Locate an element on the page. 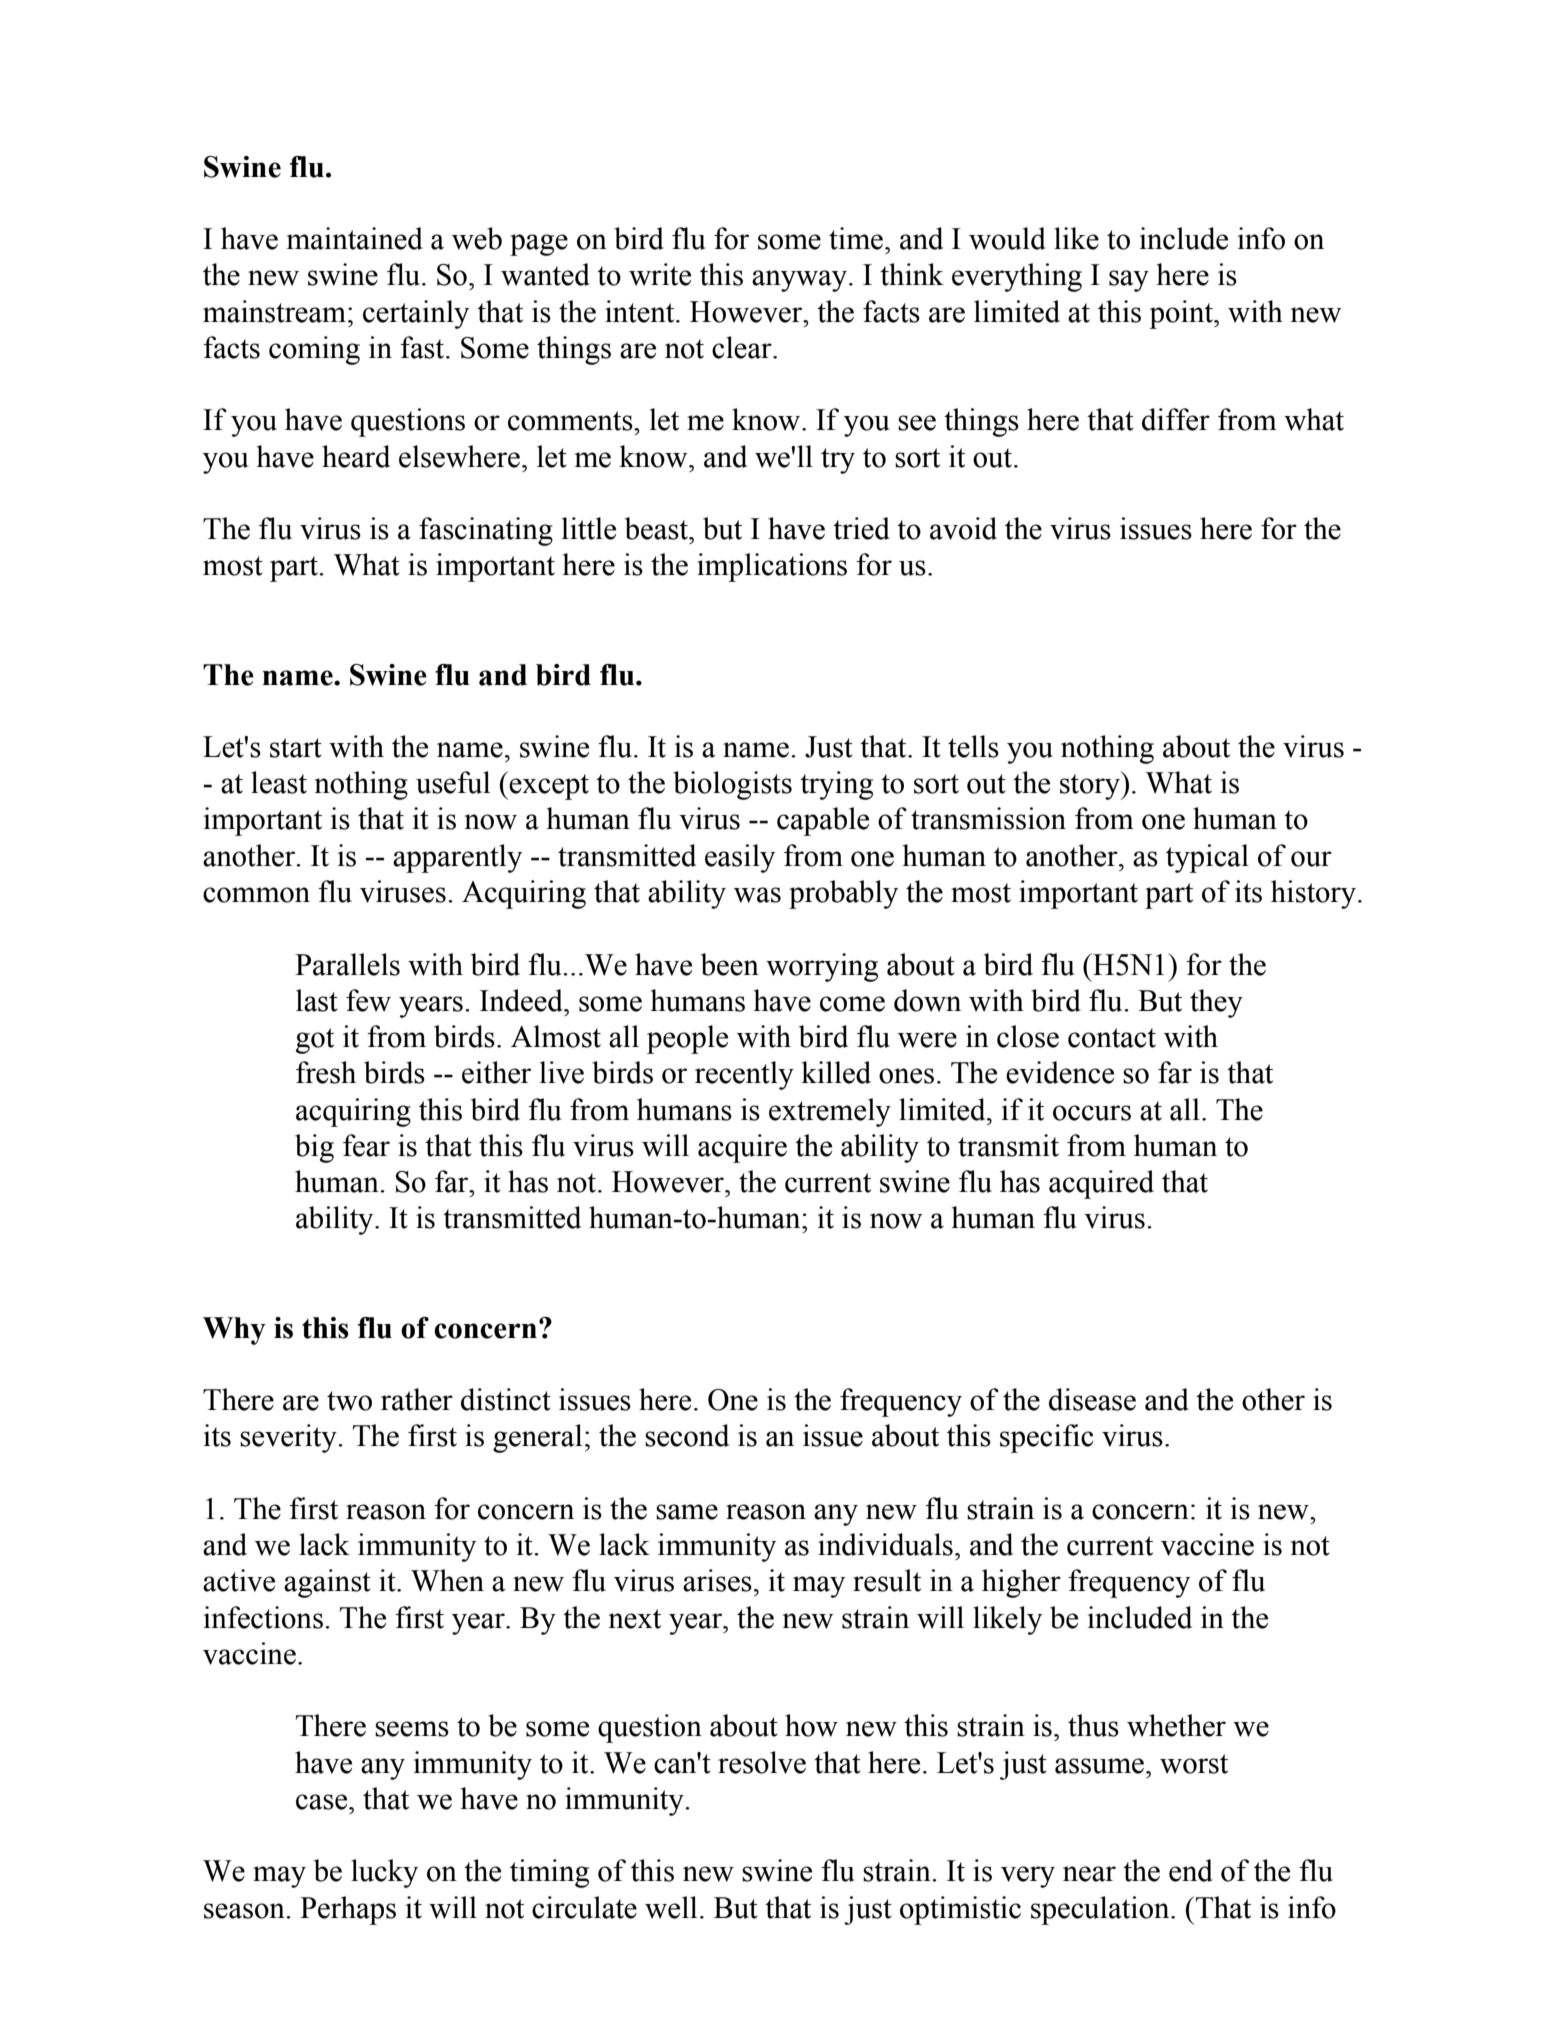 The width and height of the document is (1568, 2029). anyway is located at coordinates (801, 281).
